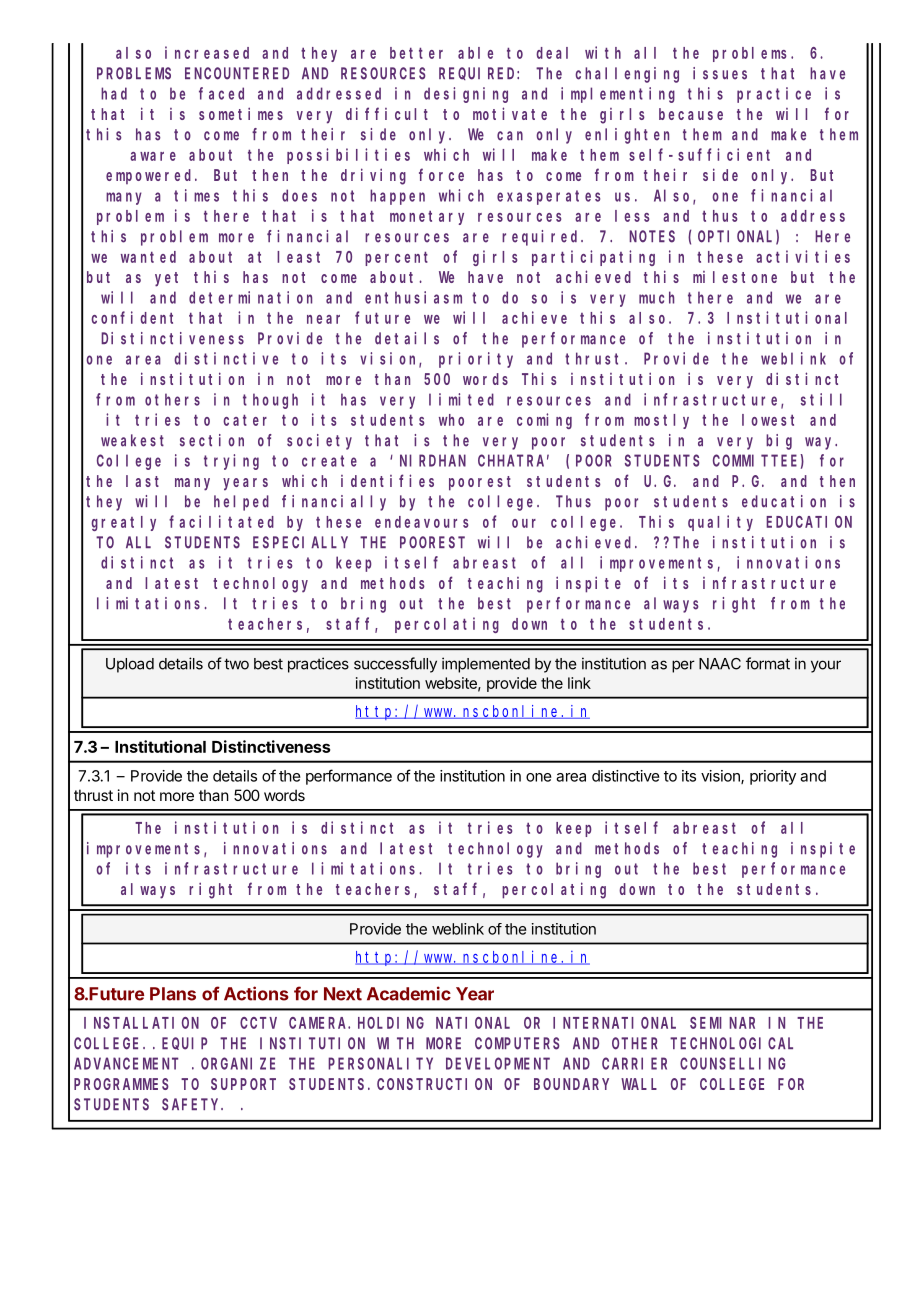 The image size is (924, 1308). What do you see at coordinates (720, 523) in the image?
I see `quality` at bounding box center [720, 523].
